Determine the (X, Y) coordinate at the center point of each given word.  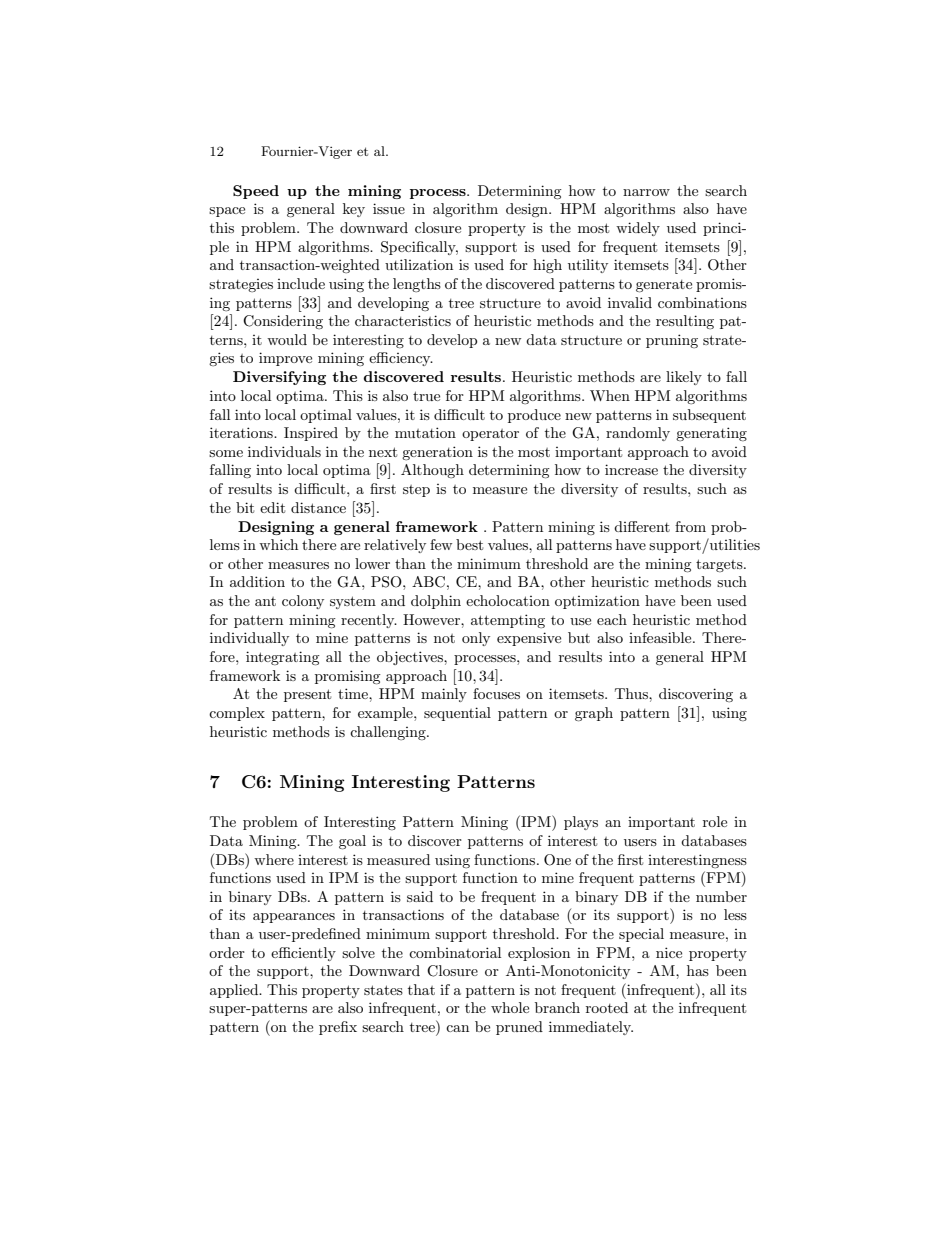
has (698, 970)
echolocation (508, 600)
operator (490, 435)
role (715, 821)
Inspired (311, 434)
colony (303, 602)
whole (510, 1007)
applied (235, 991)
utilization (419, 264)
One (557, 860)
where (274, 859)
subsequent (709, 416)
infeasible (661, 637)
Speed (256, 192)
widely (638, 229)
